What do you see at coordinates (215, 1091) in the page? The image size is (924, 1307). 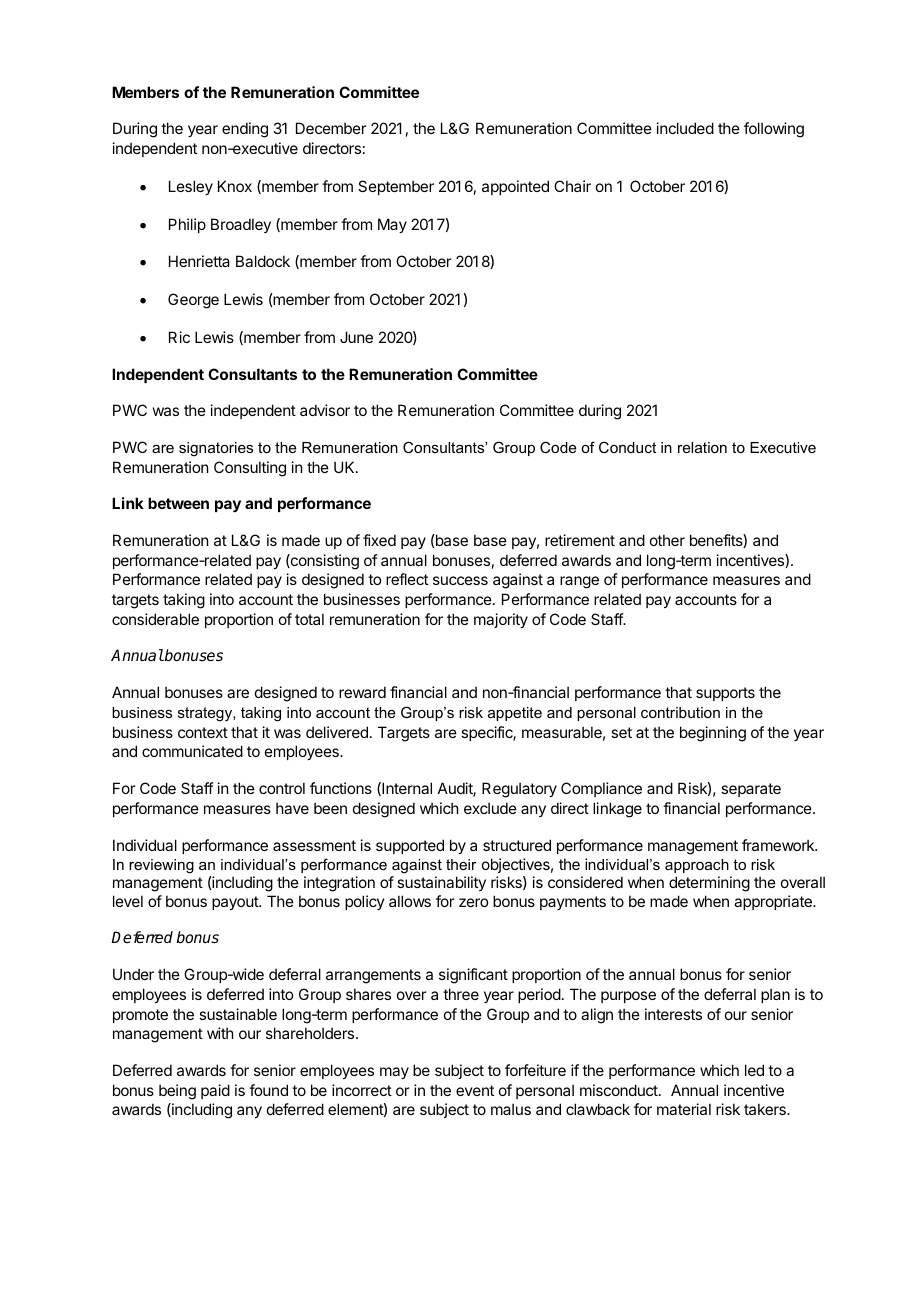 I see `paid` at bounding box center [215, 1091].
